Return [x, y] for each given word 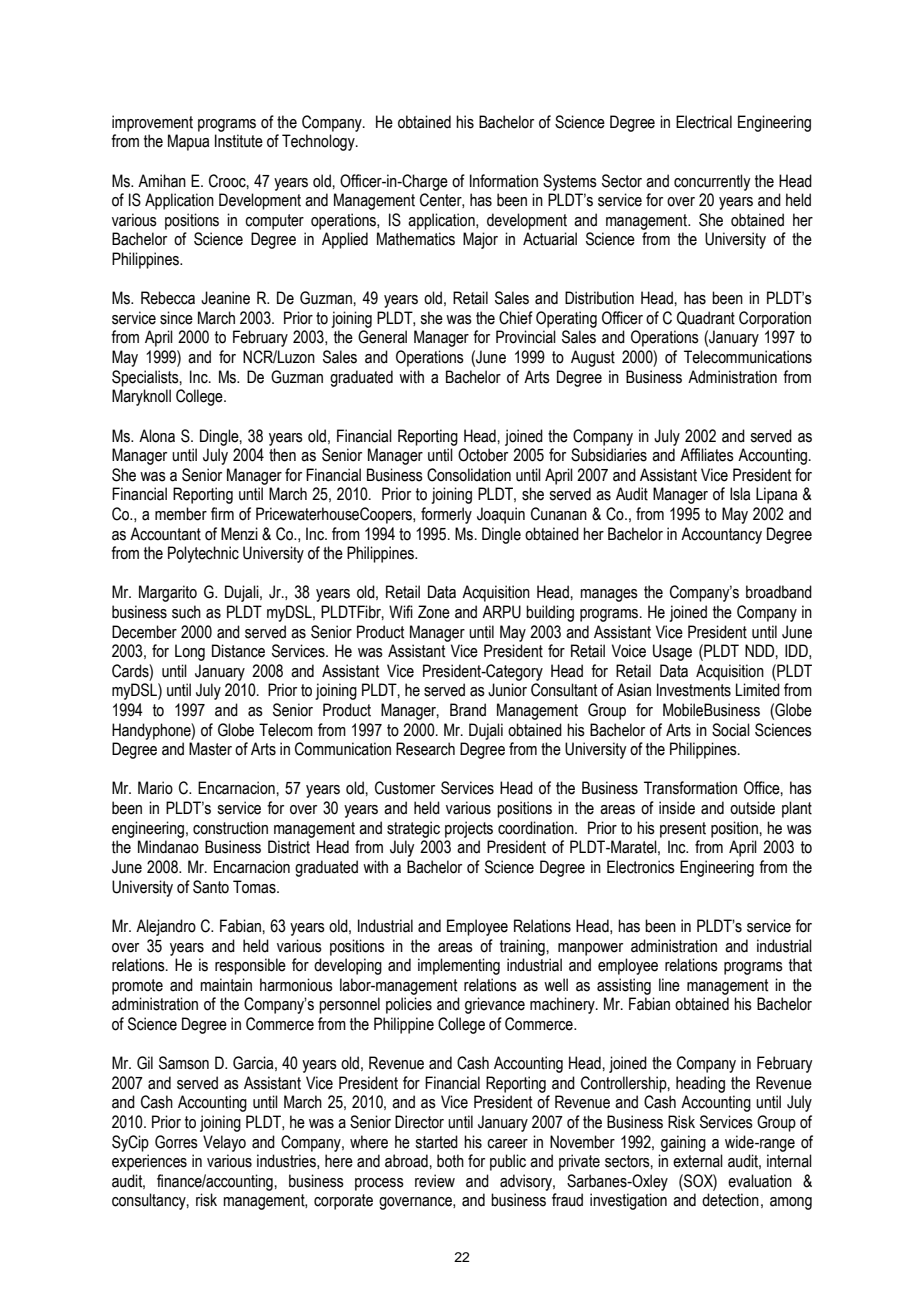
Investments [694, 690]
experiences [149, 1162]
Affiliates [707, 455]
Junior [507, 690]
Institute [239, 141]
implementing [459, 966]
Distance [238, 651]
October [483, 455]
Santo [211, 887]
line [669, 985]
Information [504, 181]
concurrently [712, 182]
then [282, 455]
